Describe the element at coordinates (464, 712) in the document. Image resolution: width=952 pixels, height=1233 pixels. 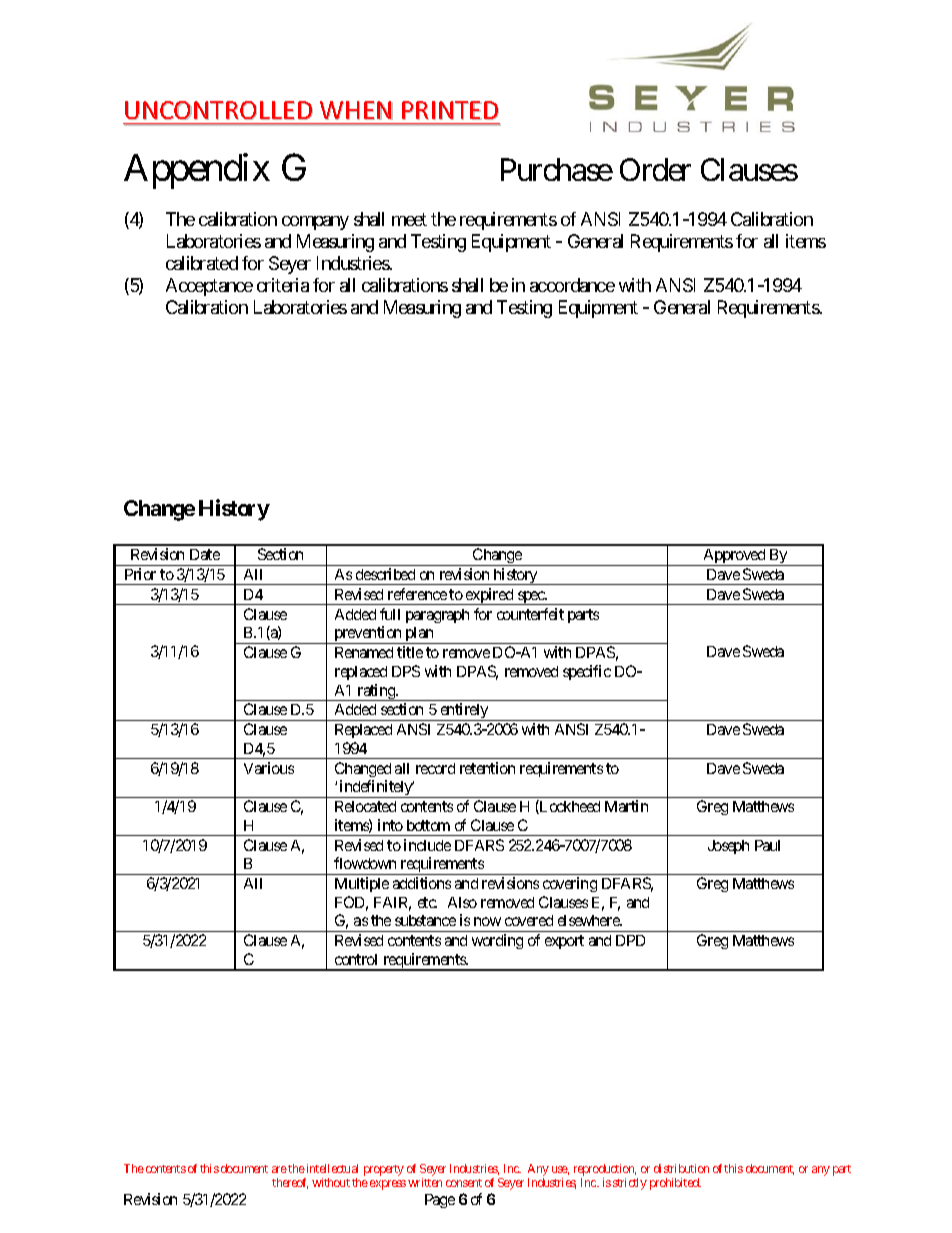
I see `entirely` at that location.
